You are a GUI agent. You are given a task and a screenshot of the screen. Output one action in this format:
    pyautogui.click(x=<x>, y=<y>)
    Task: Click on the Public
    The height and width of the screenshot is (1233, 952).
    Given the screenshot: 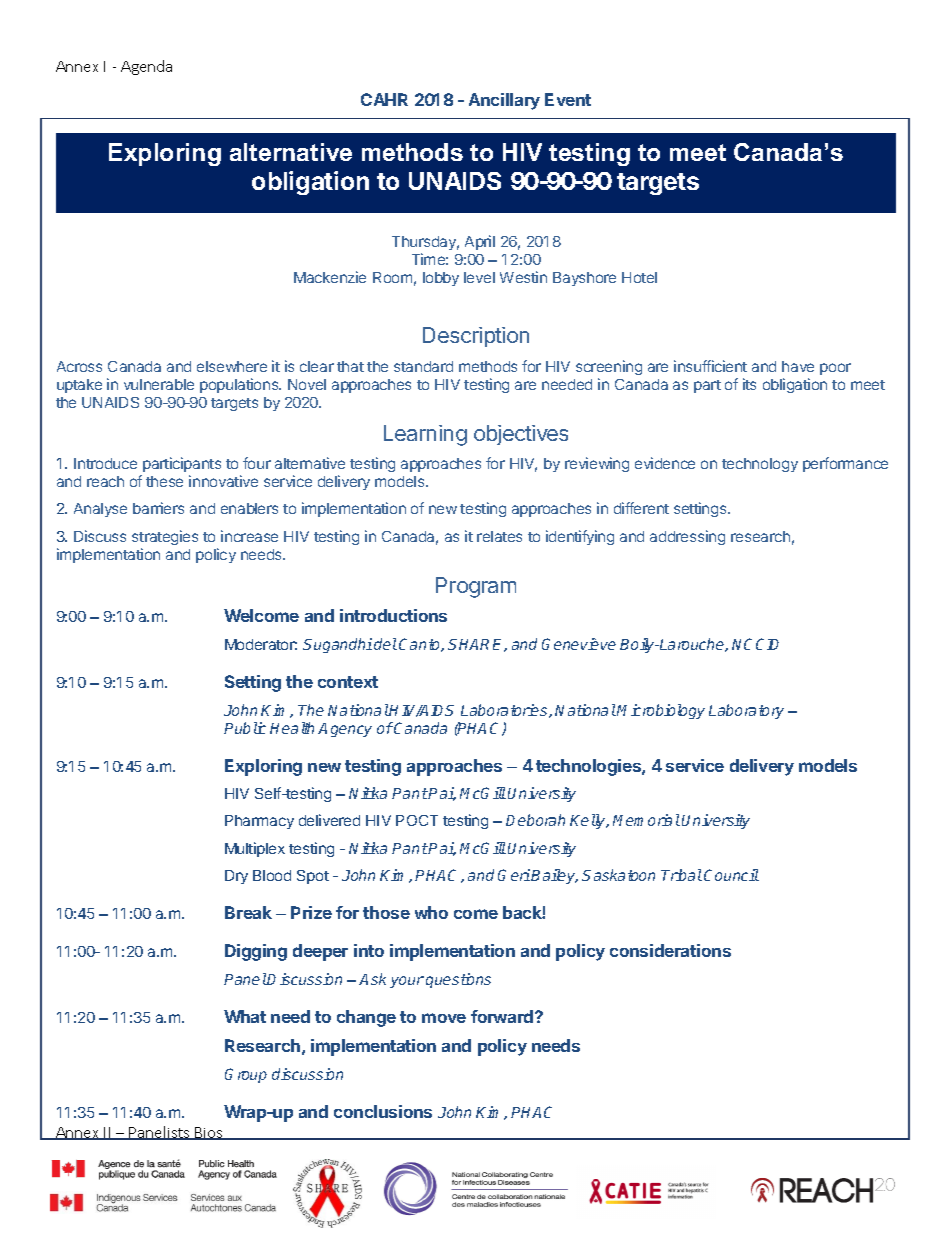 What is the action you would take?
    pyautogui.click(x=245, y=728)
